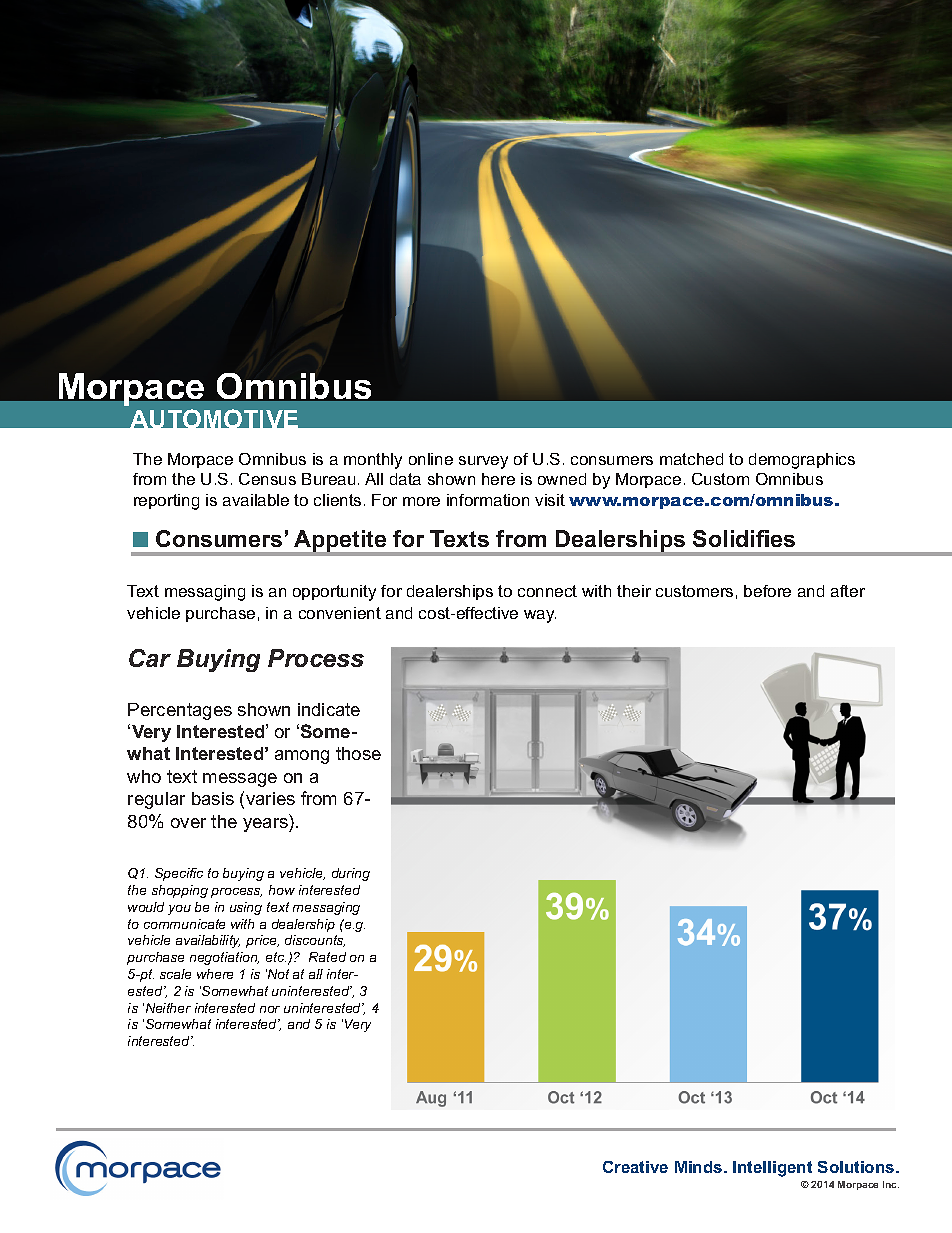  I want to click on years, so click(266, 825).
